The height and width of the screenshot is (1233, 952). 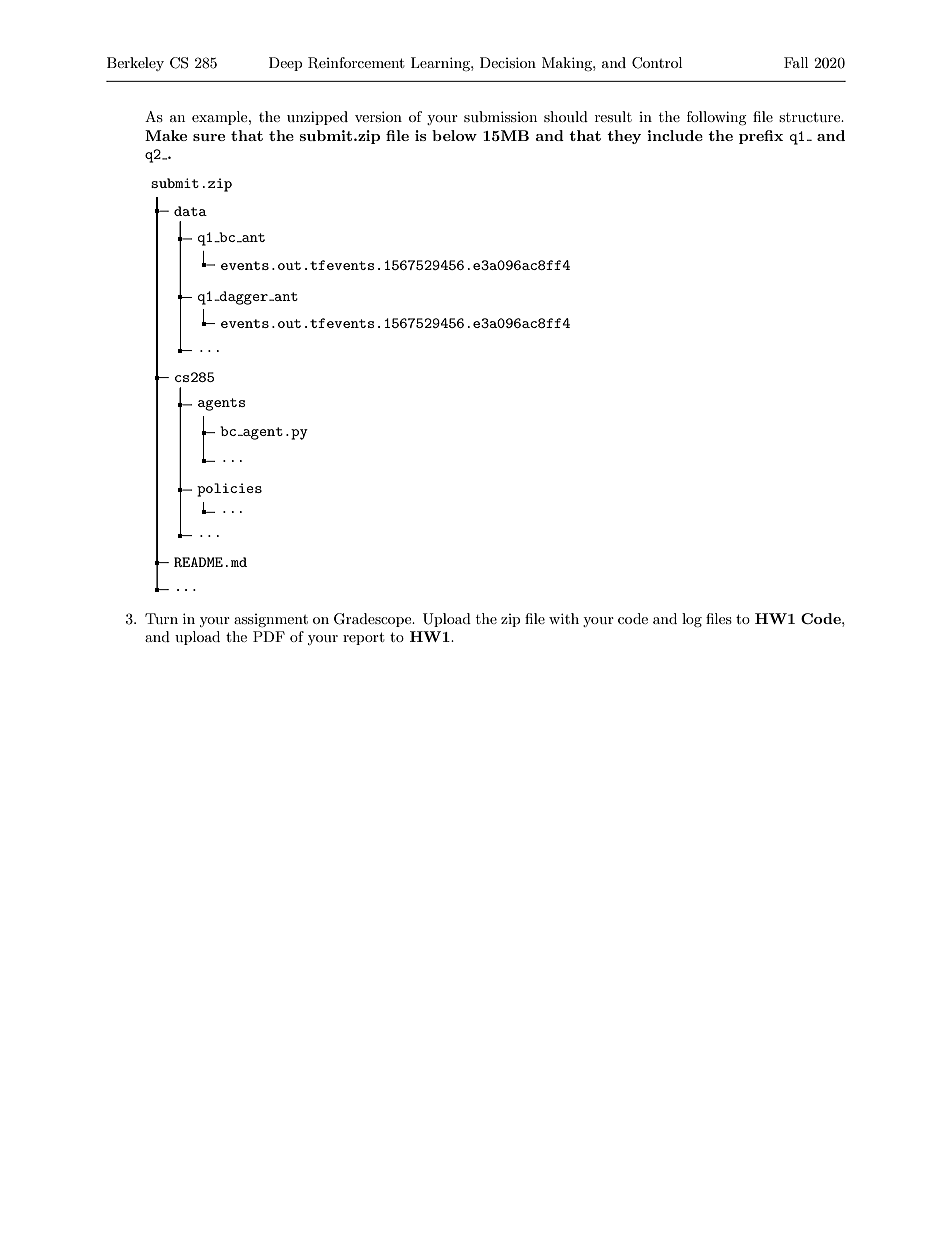 What do you see at coordinates (796, 62) in the screenshot?
I see `Fall` at bounding box center [796, 62].
